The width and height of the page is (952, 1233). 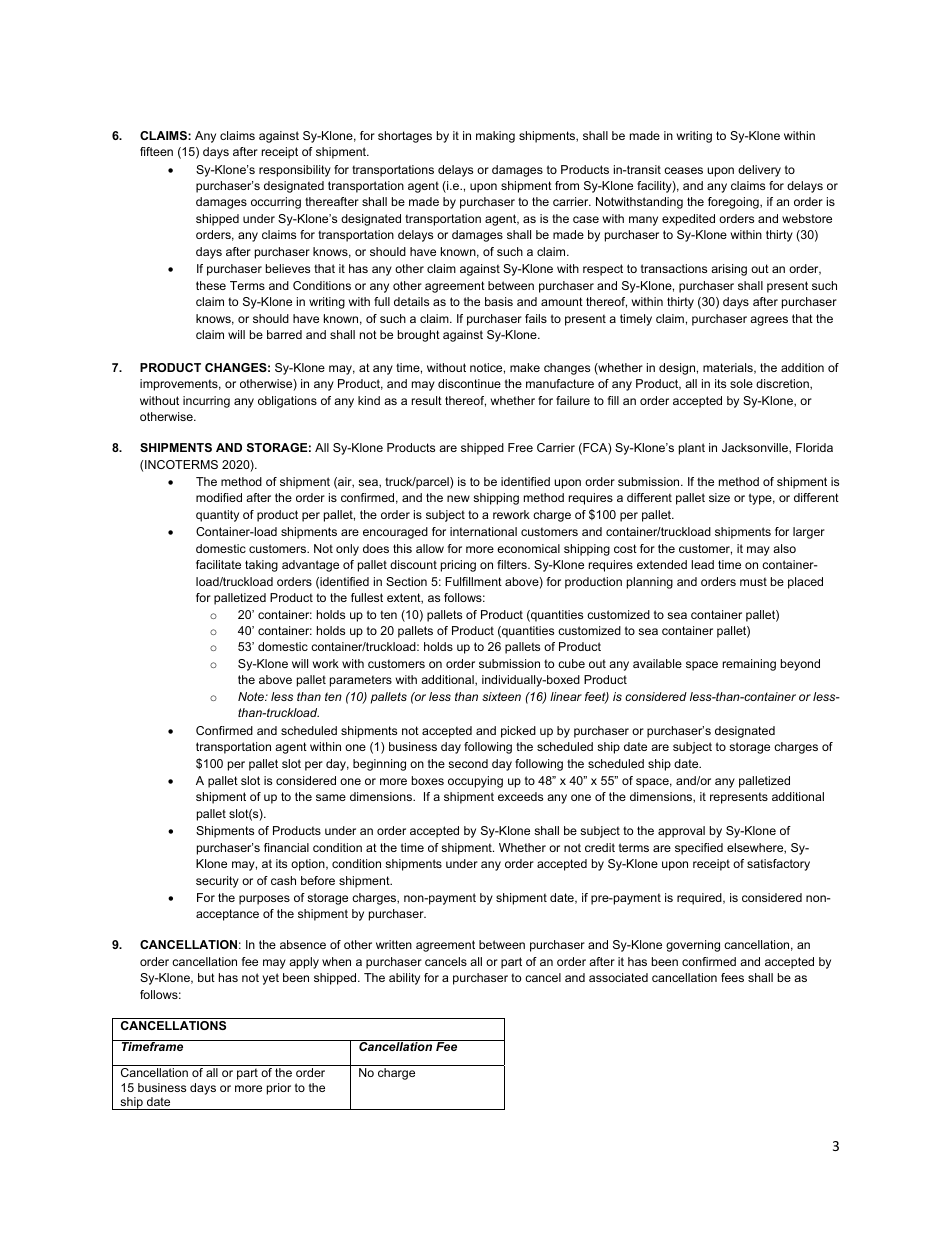 I want to click on making, so click(x=495, y=137).
